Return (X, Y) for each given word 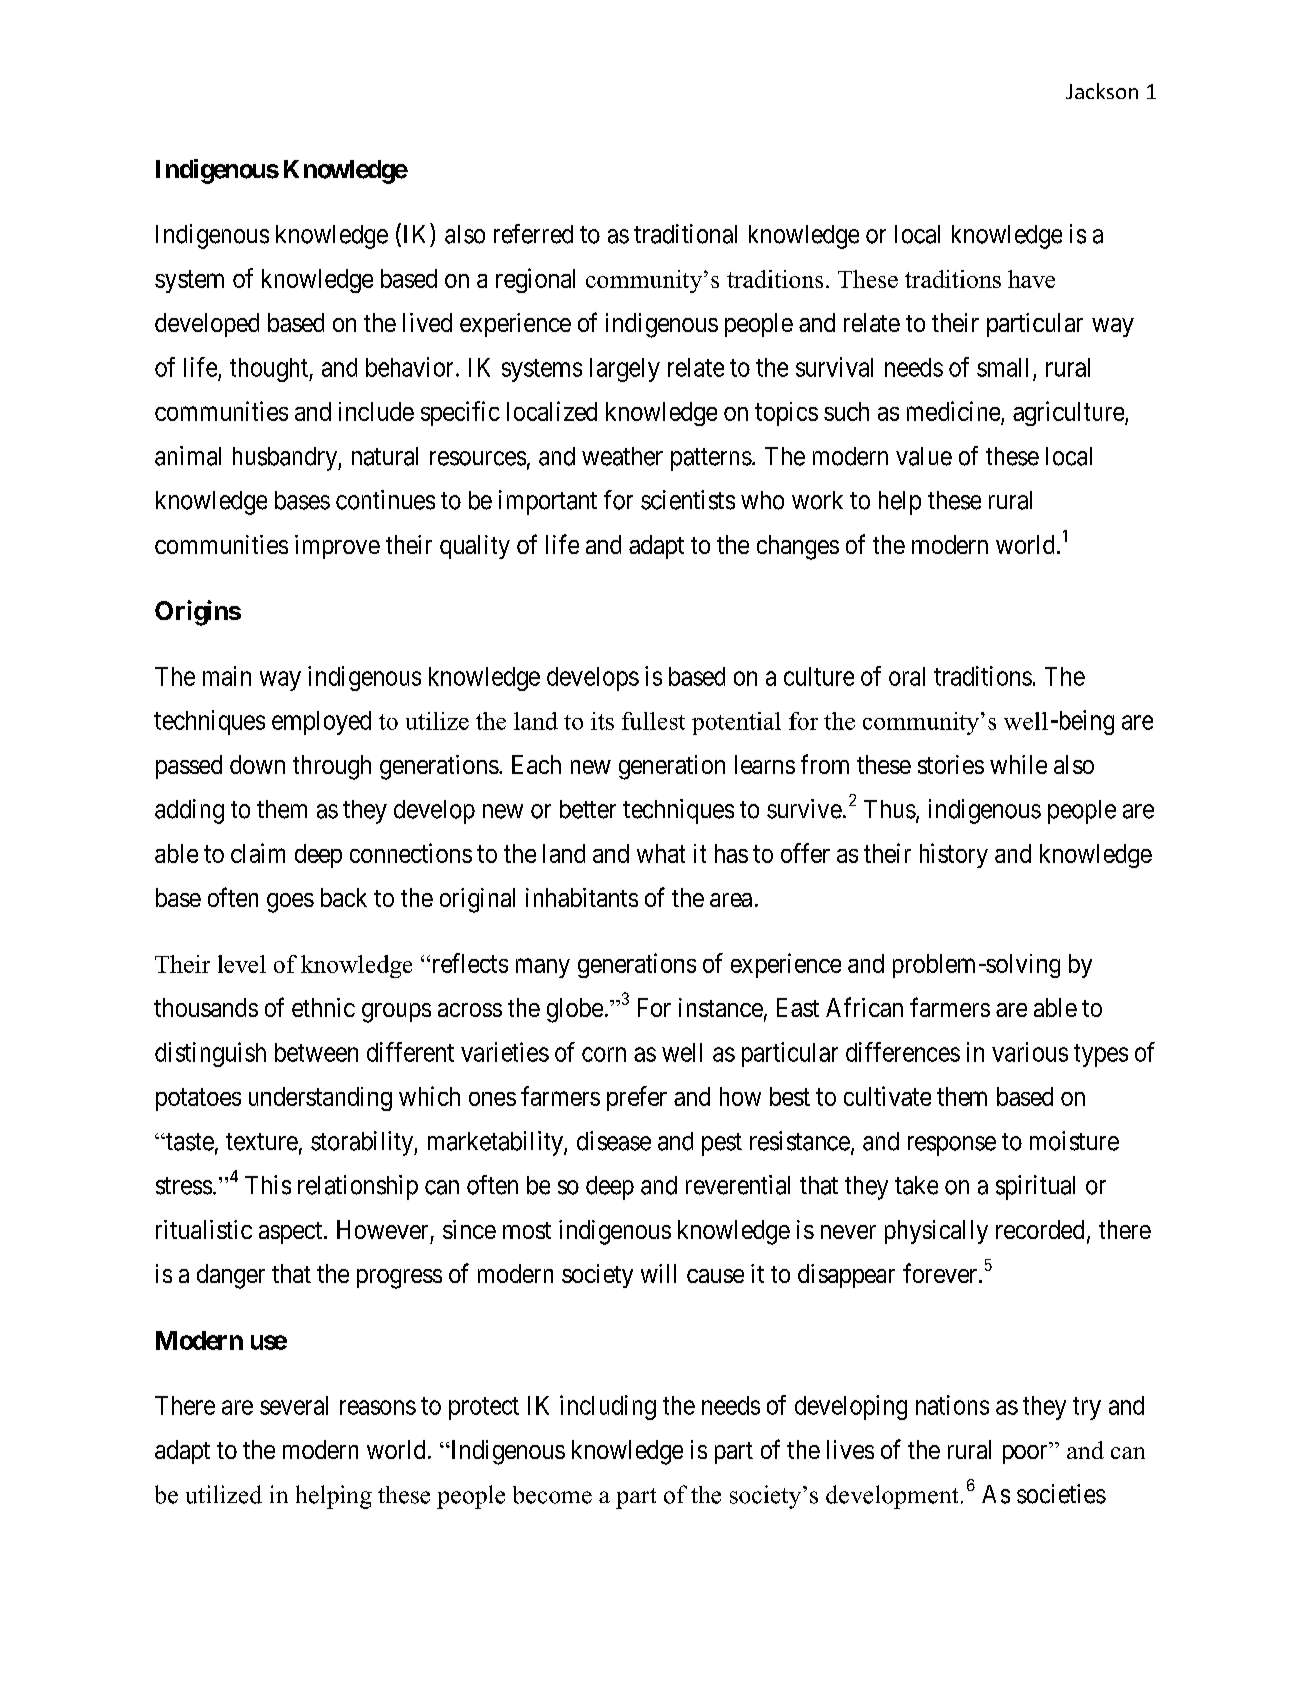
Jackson (1102, 91)
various (1030, 1052)
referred (533, 234)
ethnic (323, 1007)
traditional (685, 234)
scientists (688, 500)
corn (604, 1054)
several (294, 1405)
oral (907, 676)
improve (337, 547)
